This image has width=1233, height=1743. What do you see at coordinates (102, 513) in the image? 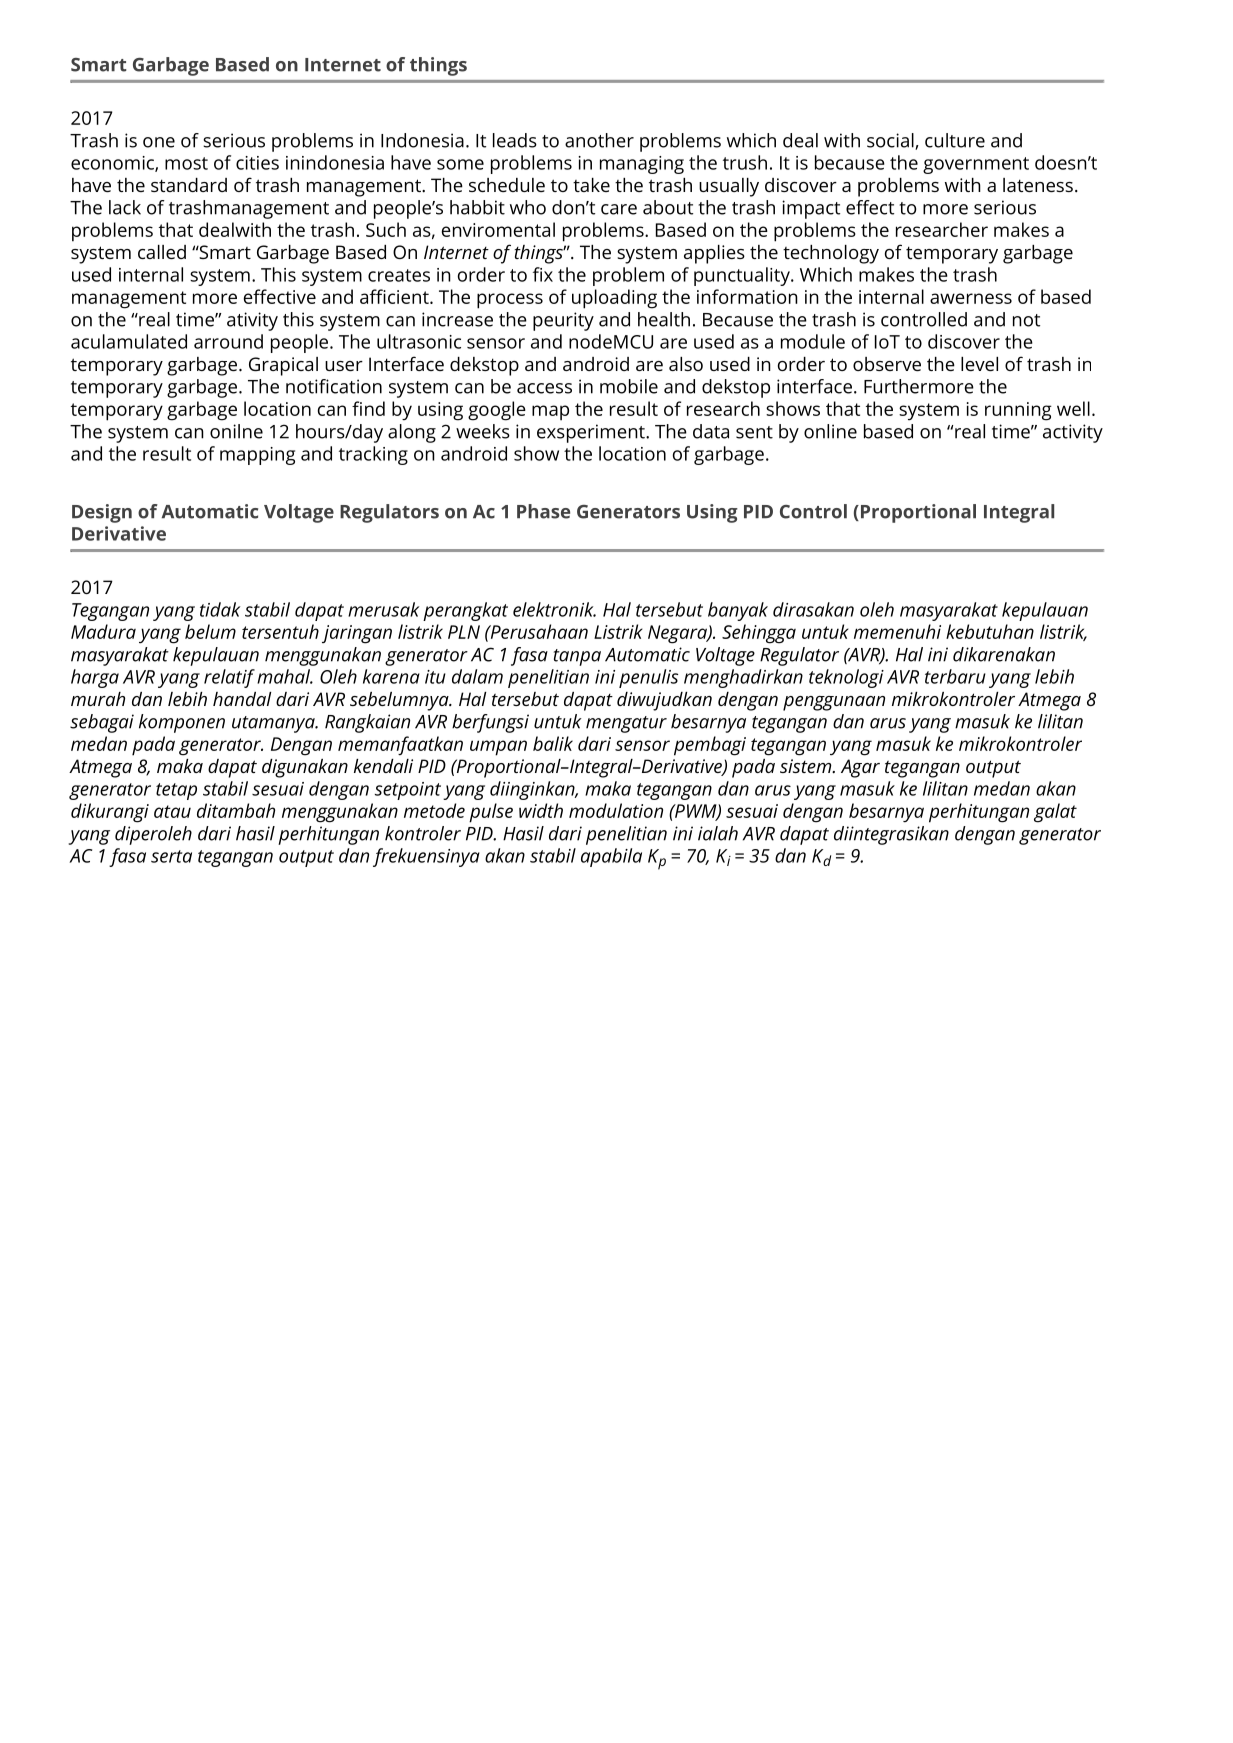
I see `Design` at bounding box center [102, 513].
